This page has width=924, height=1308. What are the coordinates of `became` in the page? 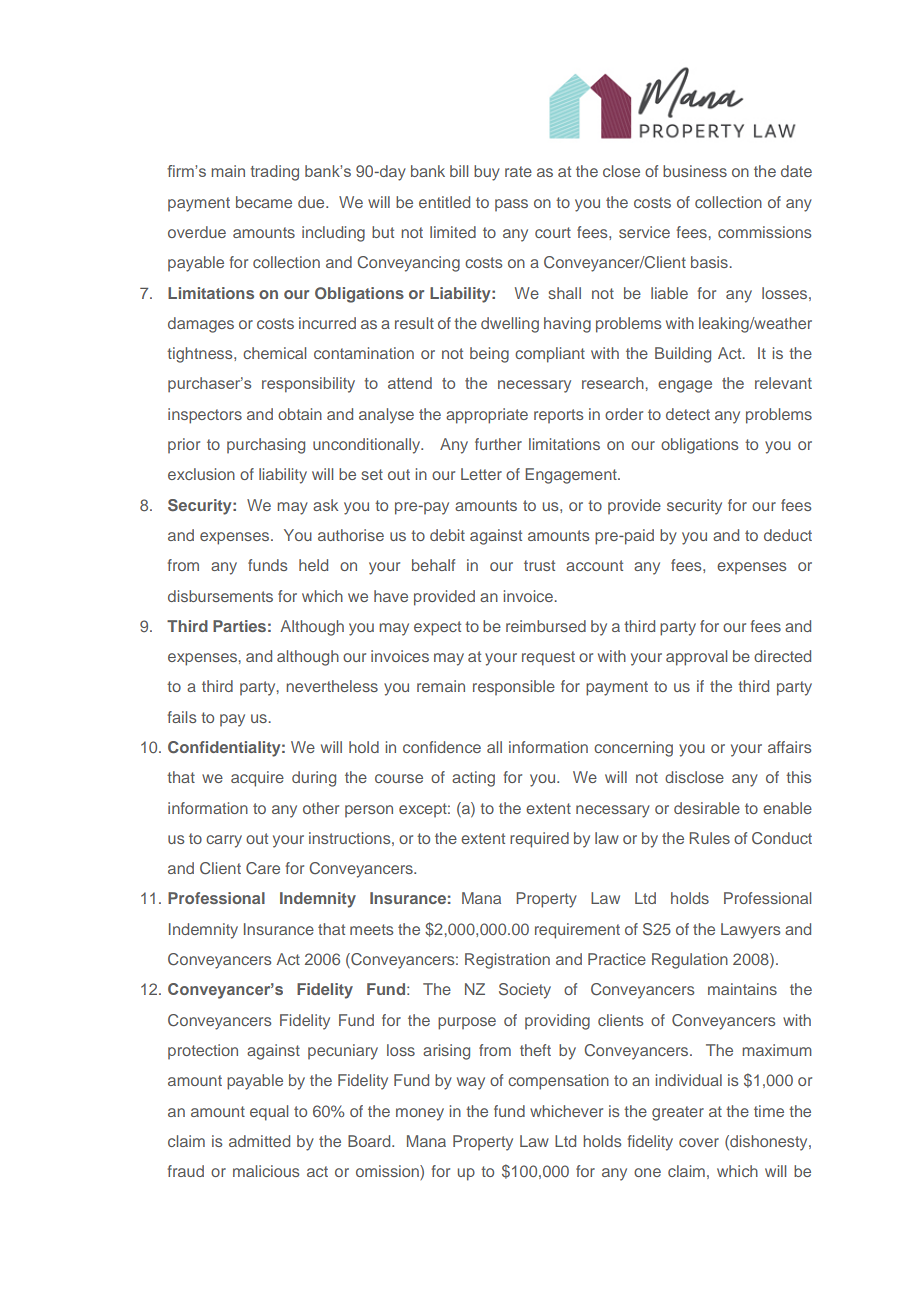 It's located at (264, 202).
